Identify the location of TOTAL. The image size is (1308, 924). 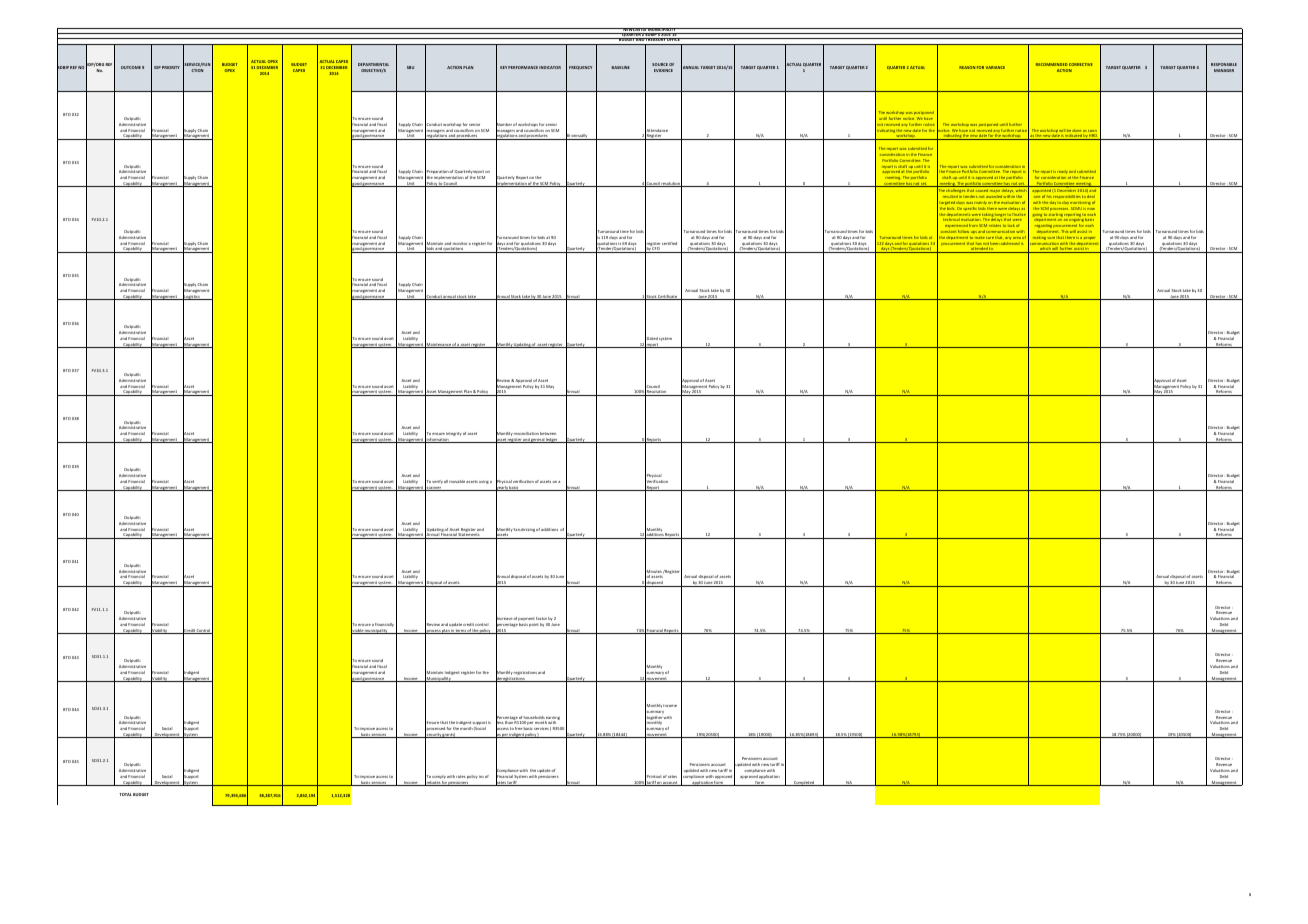
(125, 794).
